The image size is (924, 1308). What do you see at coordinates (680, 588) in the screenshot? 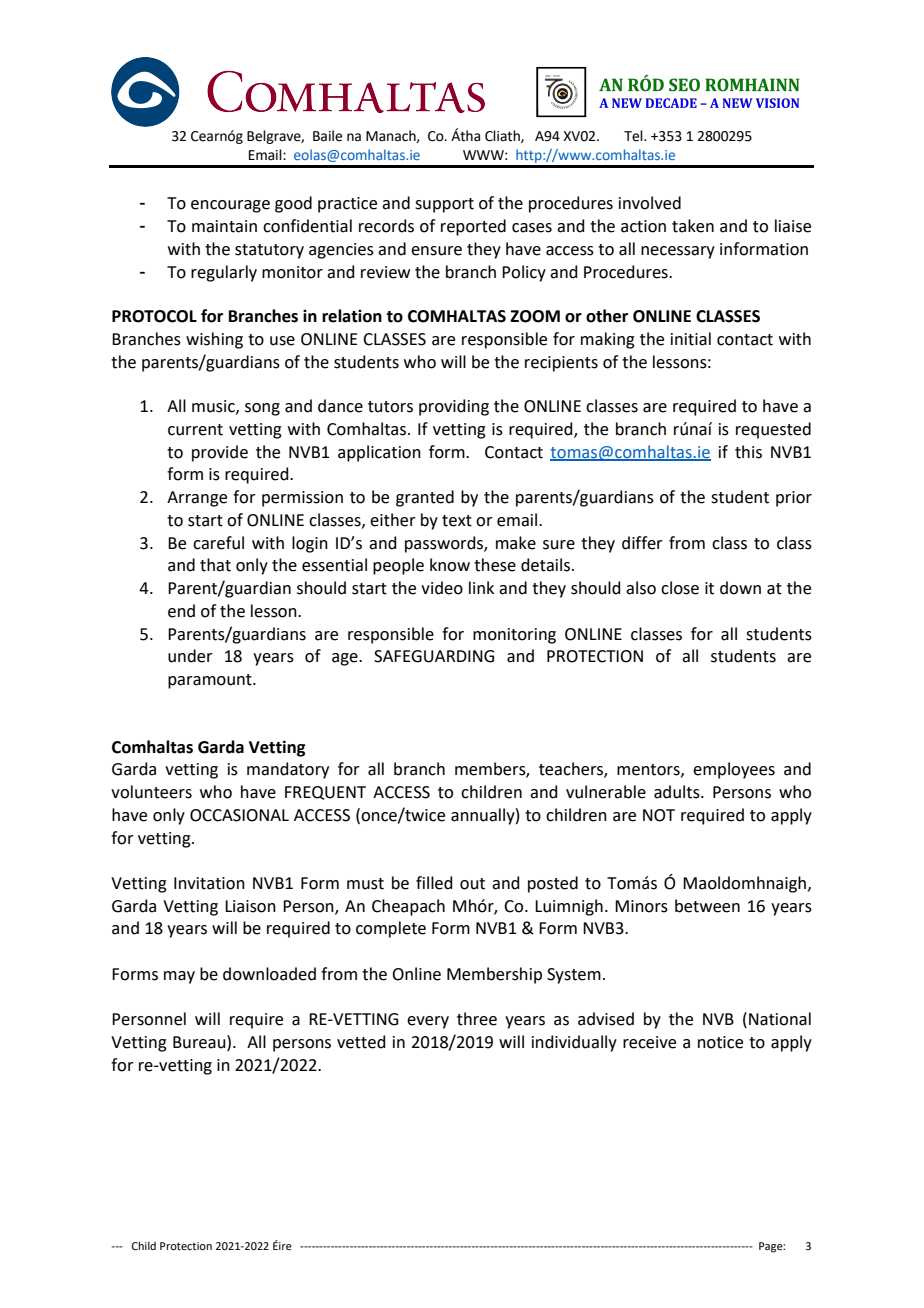
I see `close` at bounding box center [680, 588].
